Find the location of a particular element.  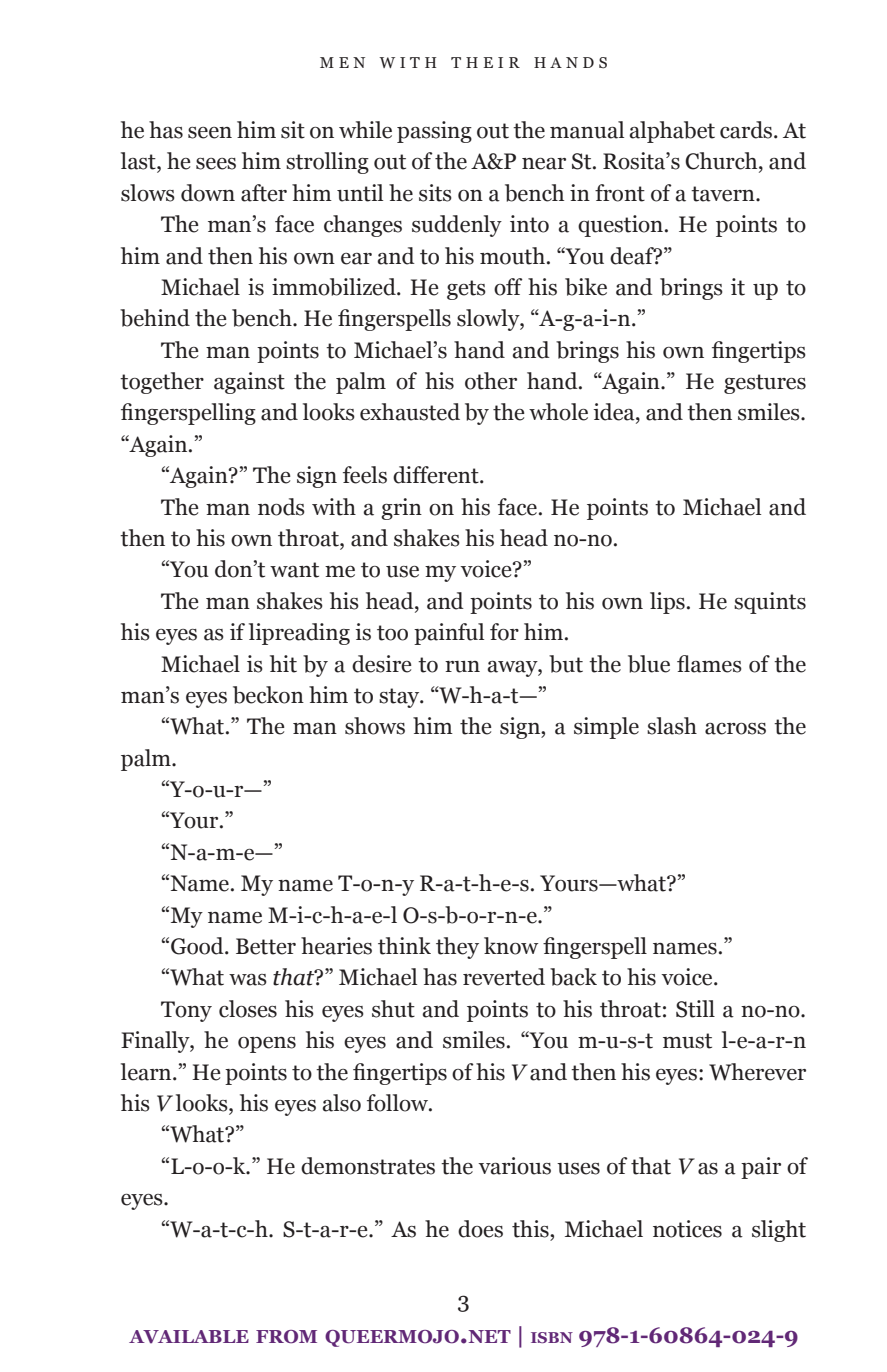

slash is located at coordinates (672, 726).
